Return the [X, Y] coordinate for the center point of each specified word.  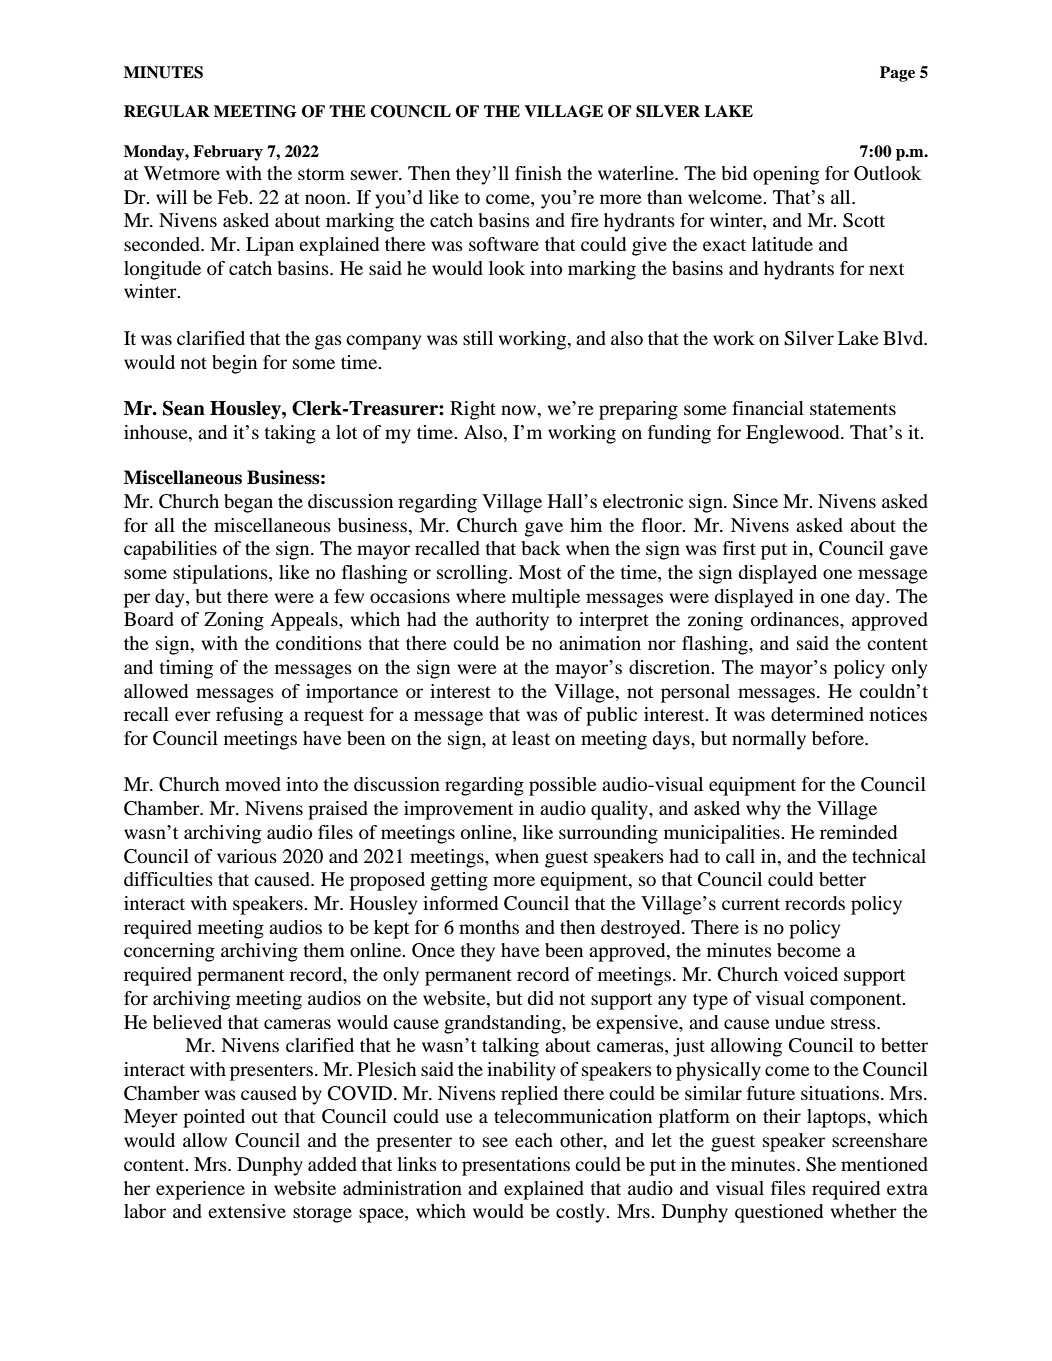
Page [897, 74]
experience [200, 1190]
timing [186, 669]
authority [512, 621]
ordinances [796, 619]
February [228, 153]
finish [538, 173]
